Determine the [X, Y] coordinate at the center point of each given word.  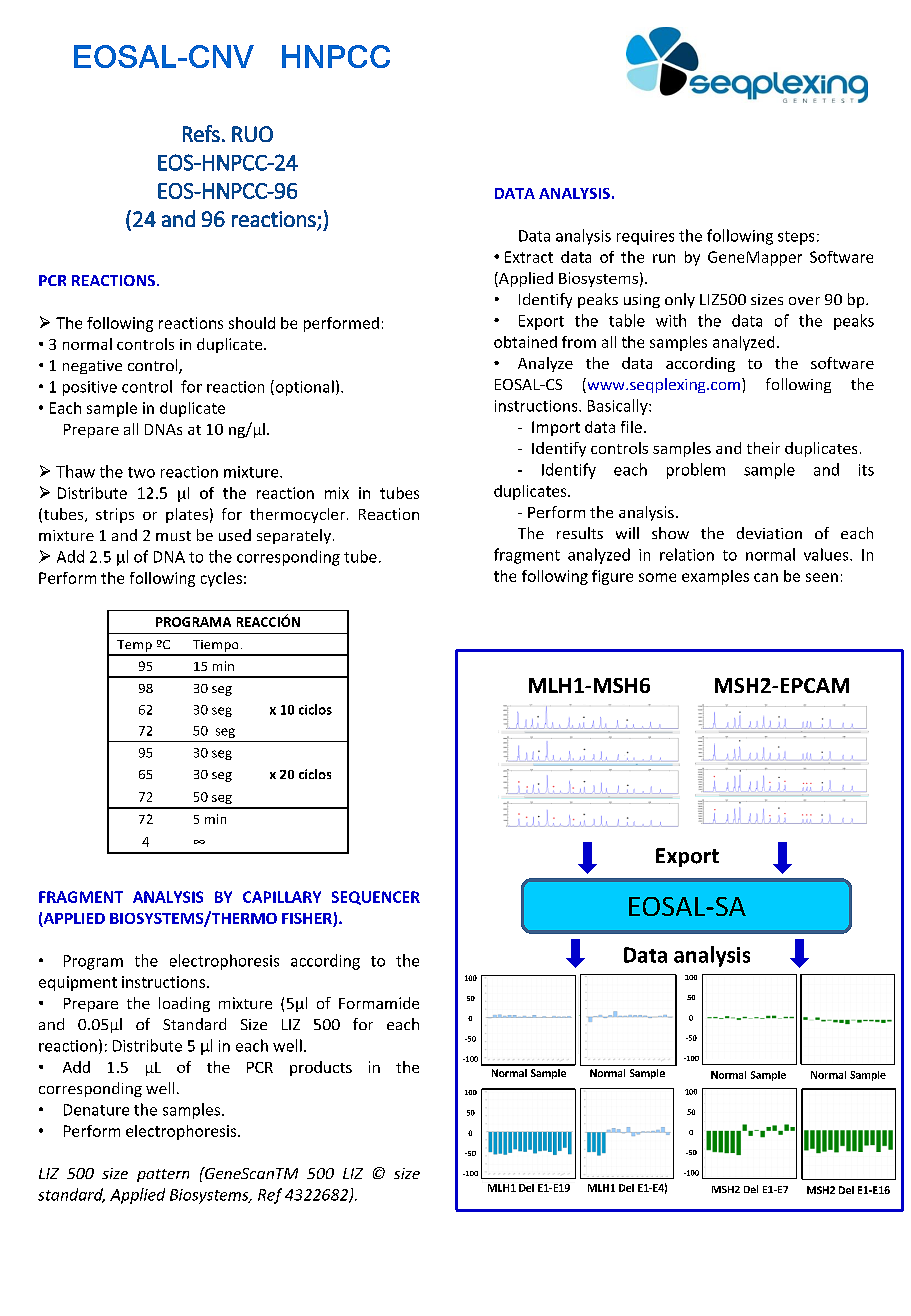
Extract [529, 257]
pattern [163, 1175]
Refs [201, 133]
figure [612, 577]
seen [822, 577]
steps [796, 238]
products [321, 1068]
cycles [221, 579]
